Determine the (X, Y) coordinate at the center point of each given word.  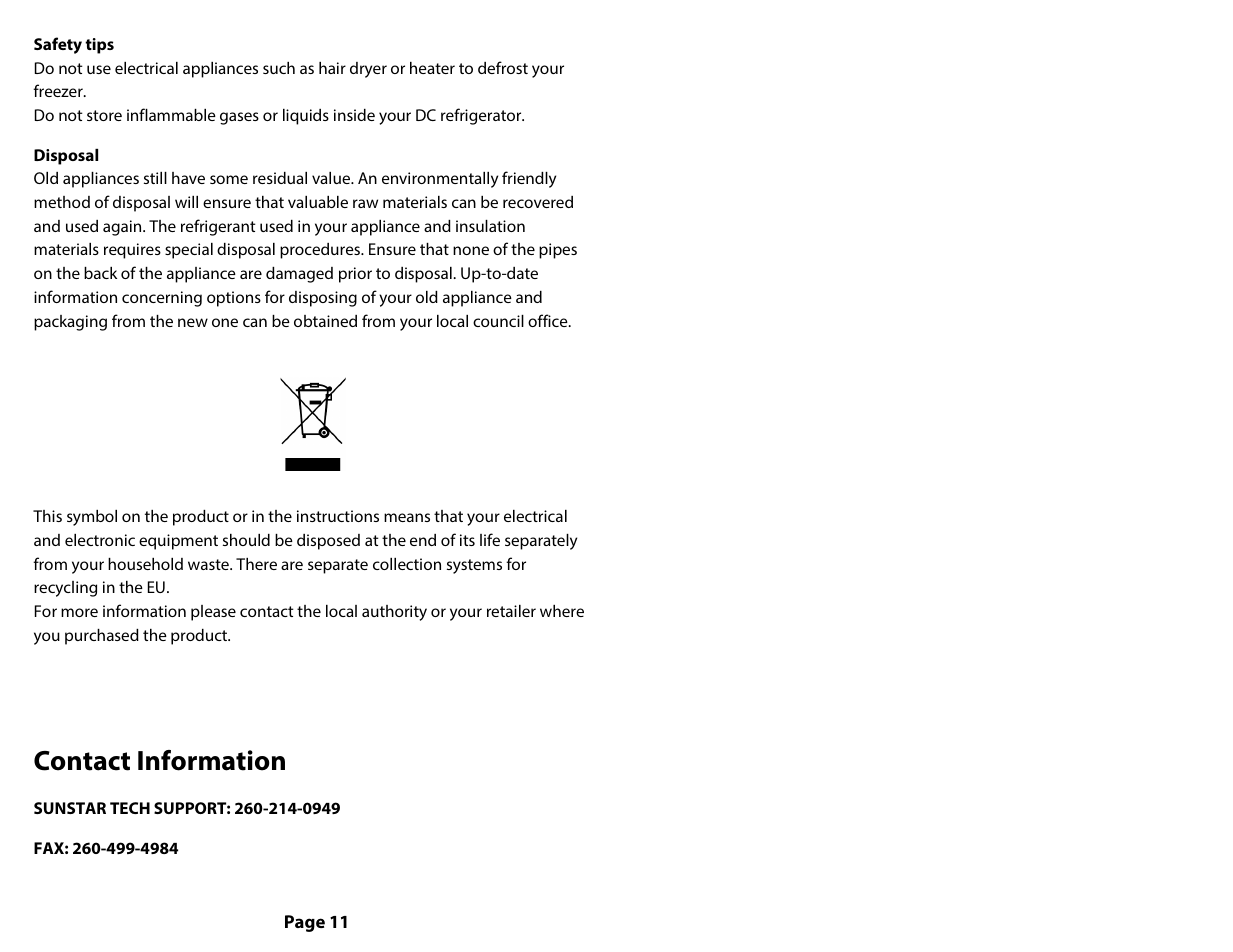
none (471, 250)
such (279, 68)
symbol (92, 518)
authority (394, 613)
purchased (102, 637)
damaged (299, 275)
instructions (338, 516)
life (490, 539)
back (100, 273)
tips (99, 46)
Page (305, 923)
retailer (511, 611)
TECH (130, 808)
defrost (503, 67)
